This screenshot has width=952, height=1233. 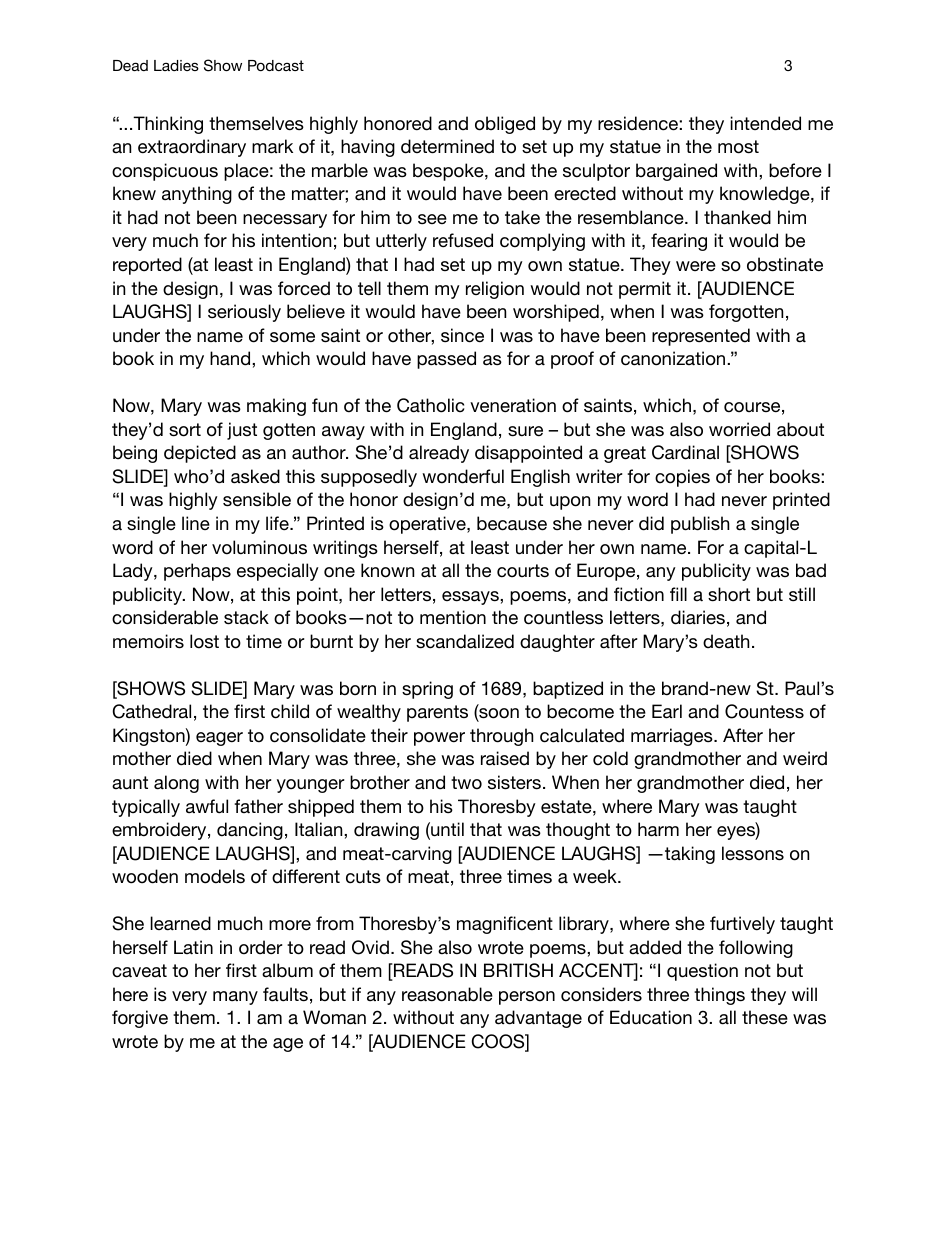 I want to click on obliged, so click(x=505, y=125).
